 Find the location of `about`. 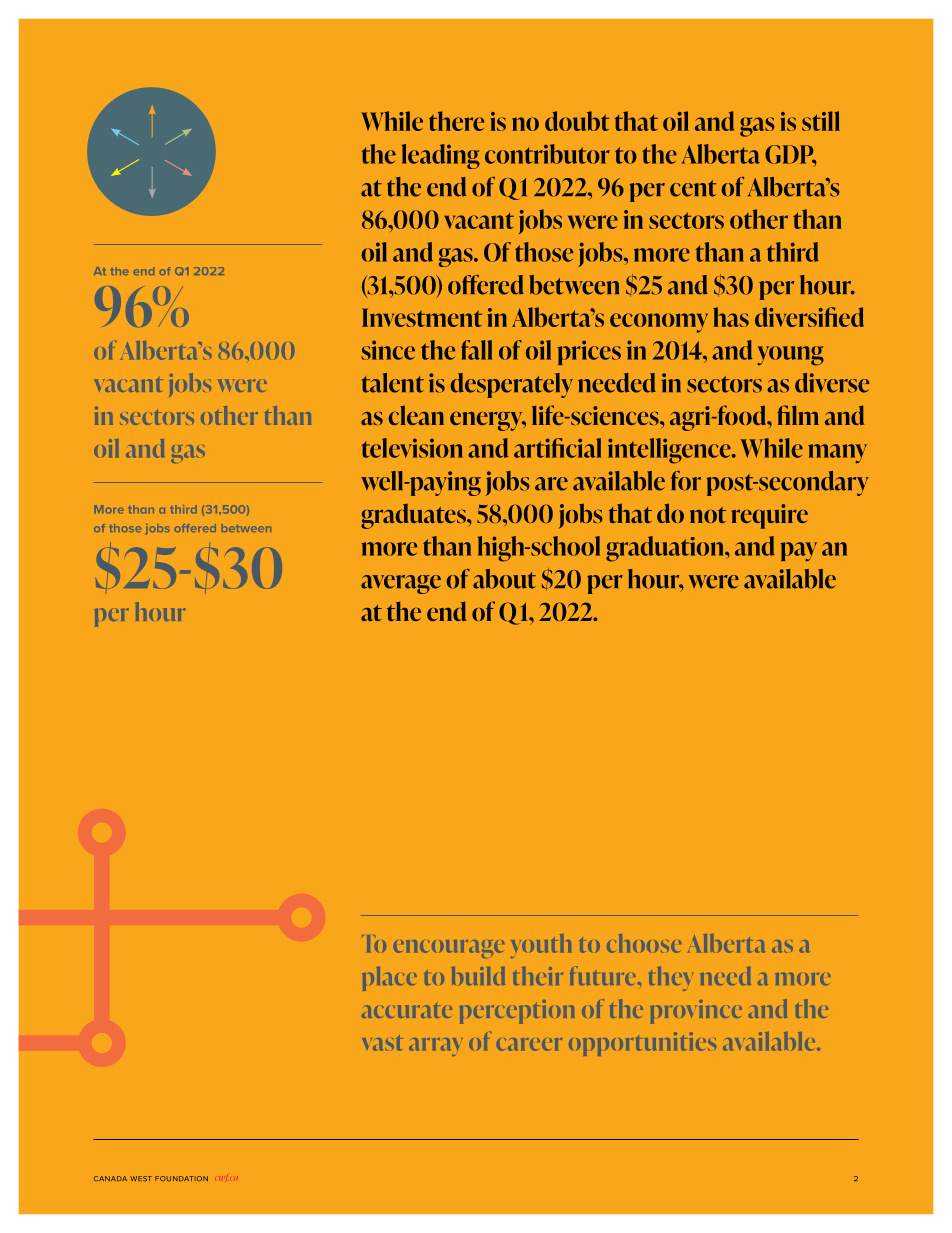

about is located at coordinates (504, 579).
